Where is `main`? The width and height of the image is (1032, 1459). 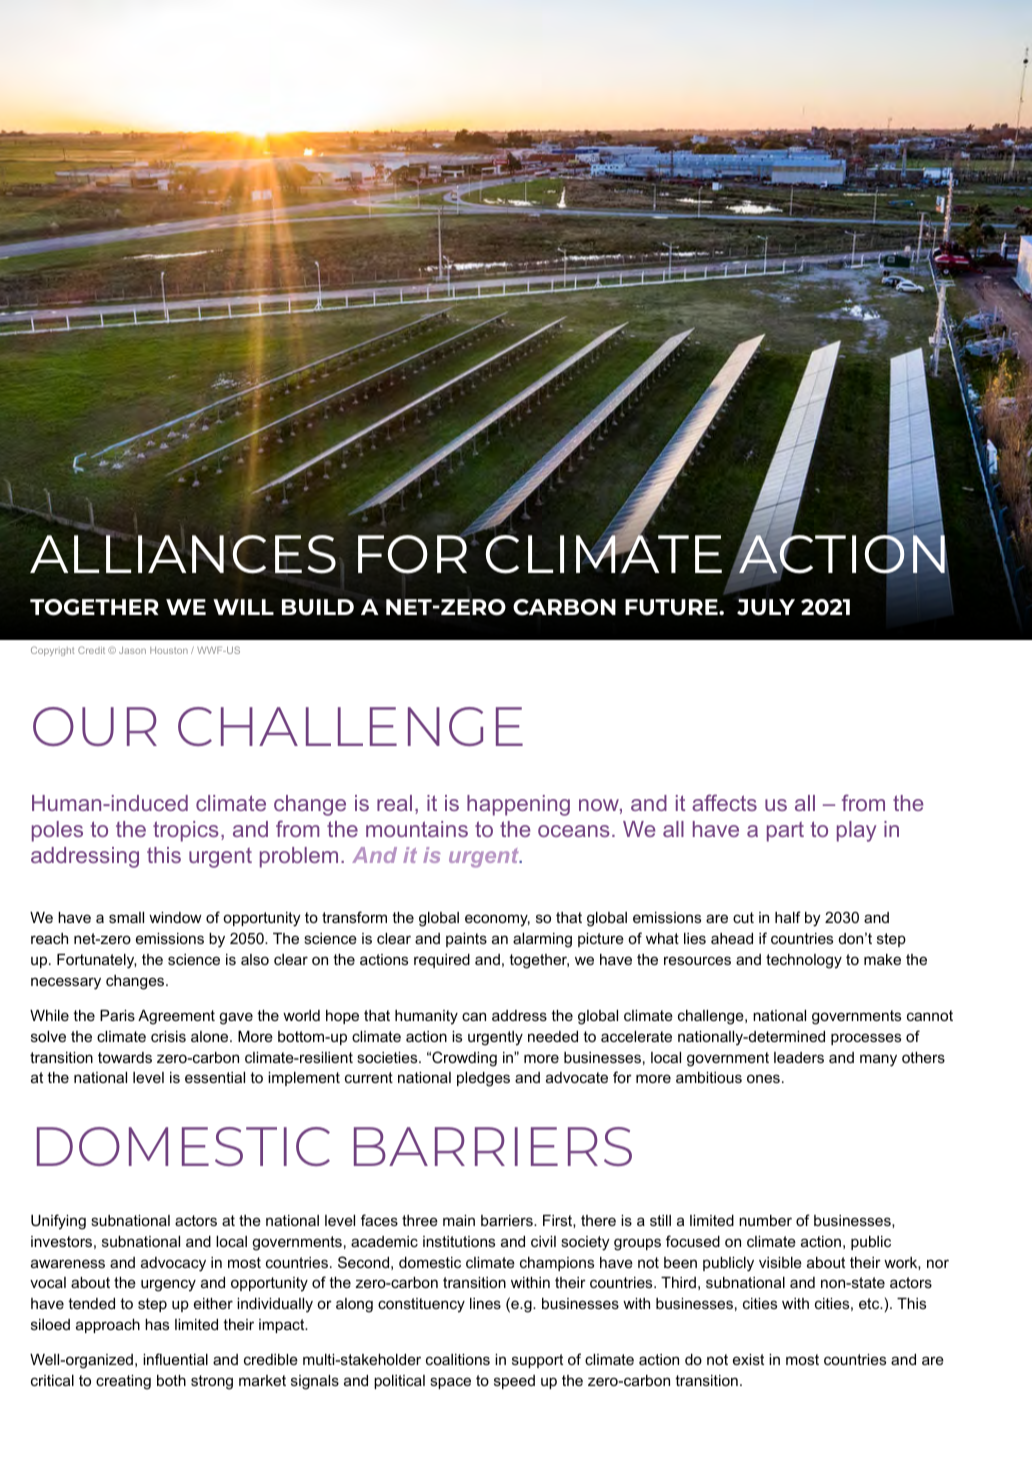 main is located at coordinates (459, 1220).
